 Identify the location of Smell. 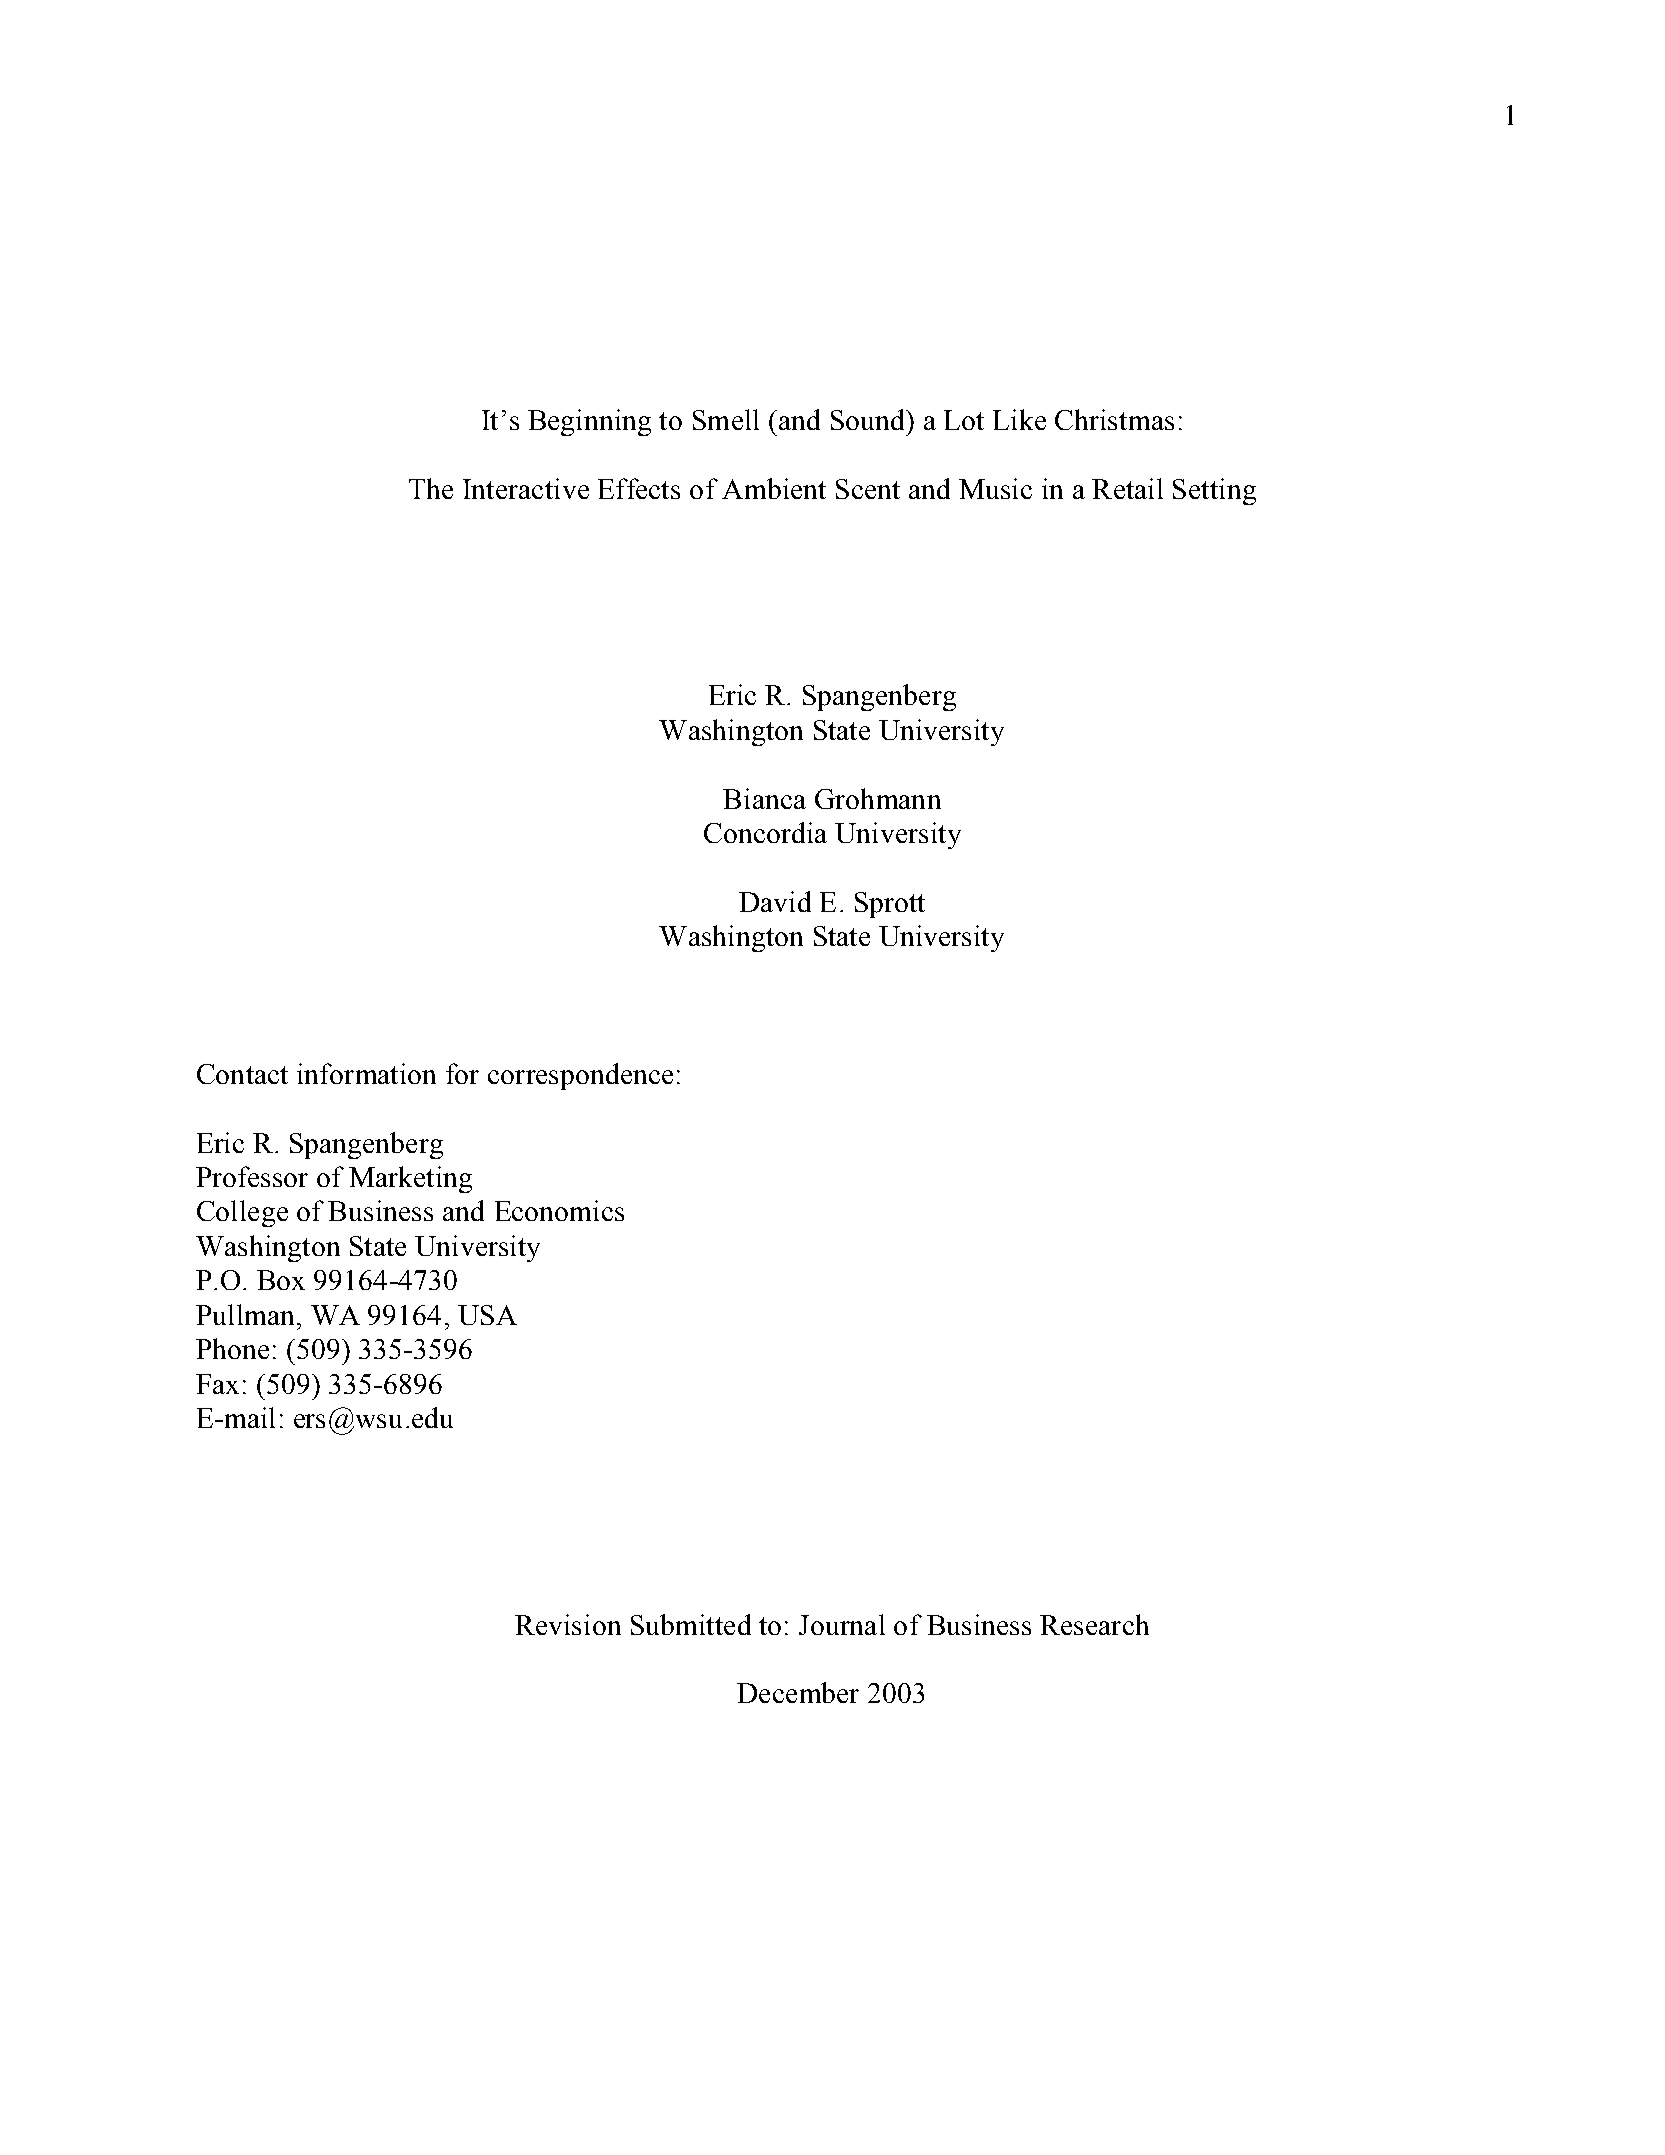
(726, 419).
